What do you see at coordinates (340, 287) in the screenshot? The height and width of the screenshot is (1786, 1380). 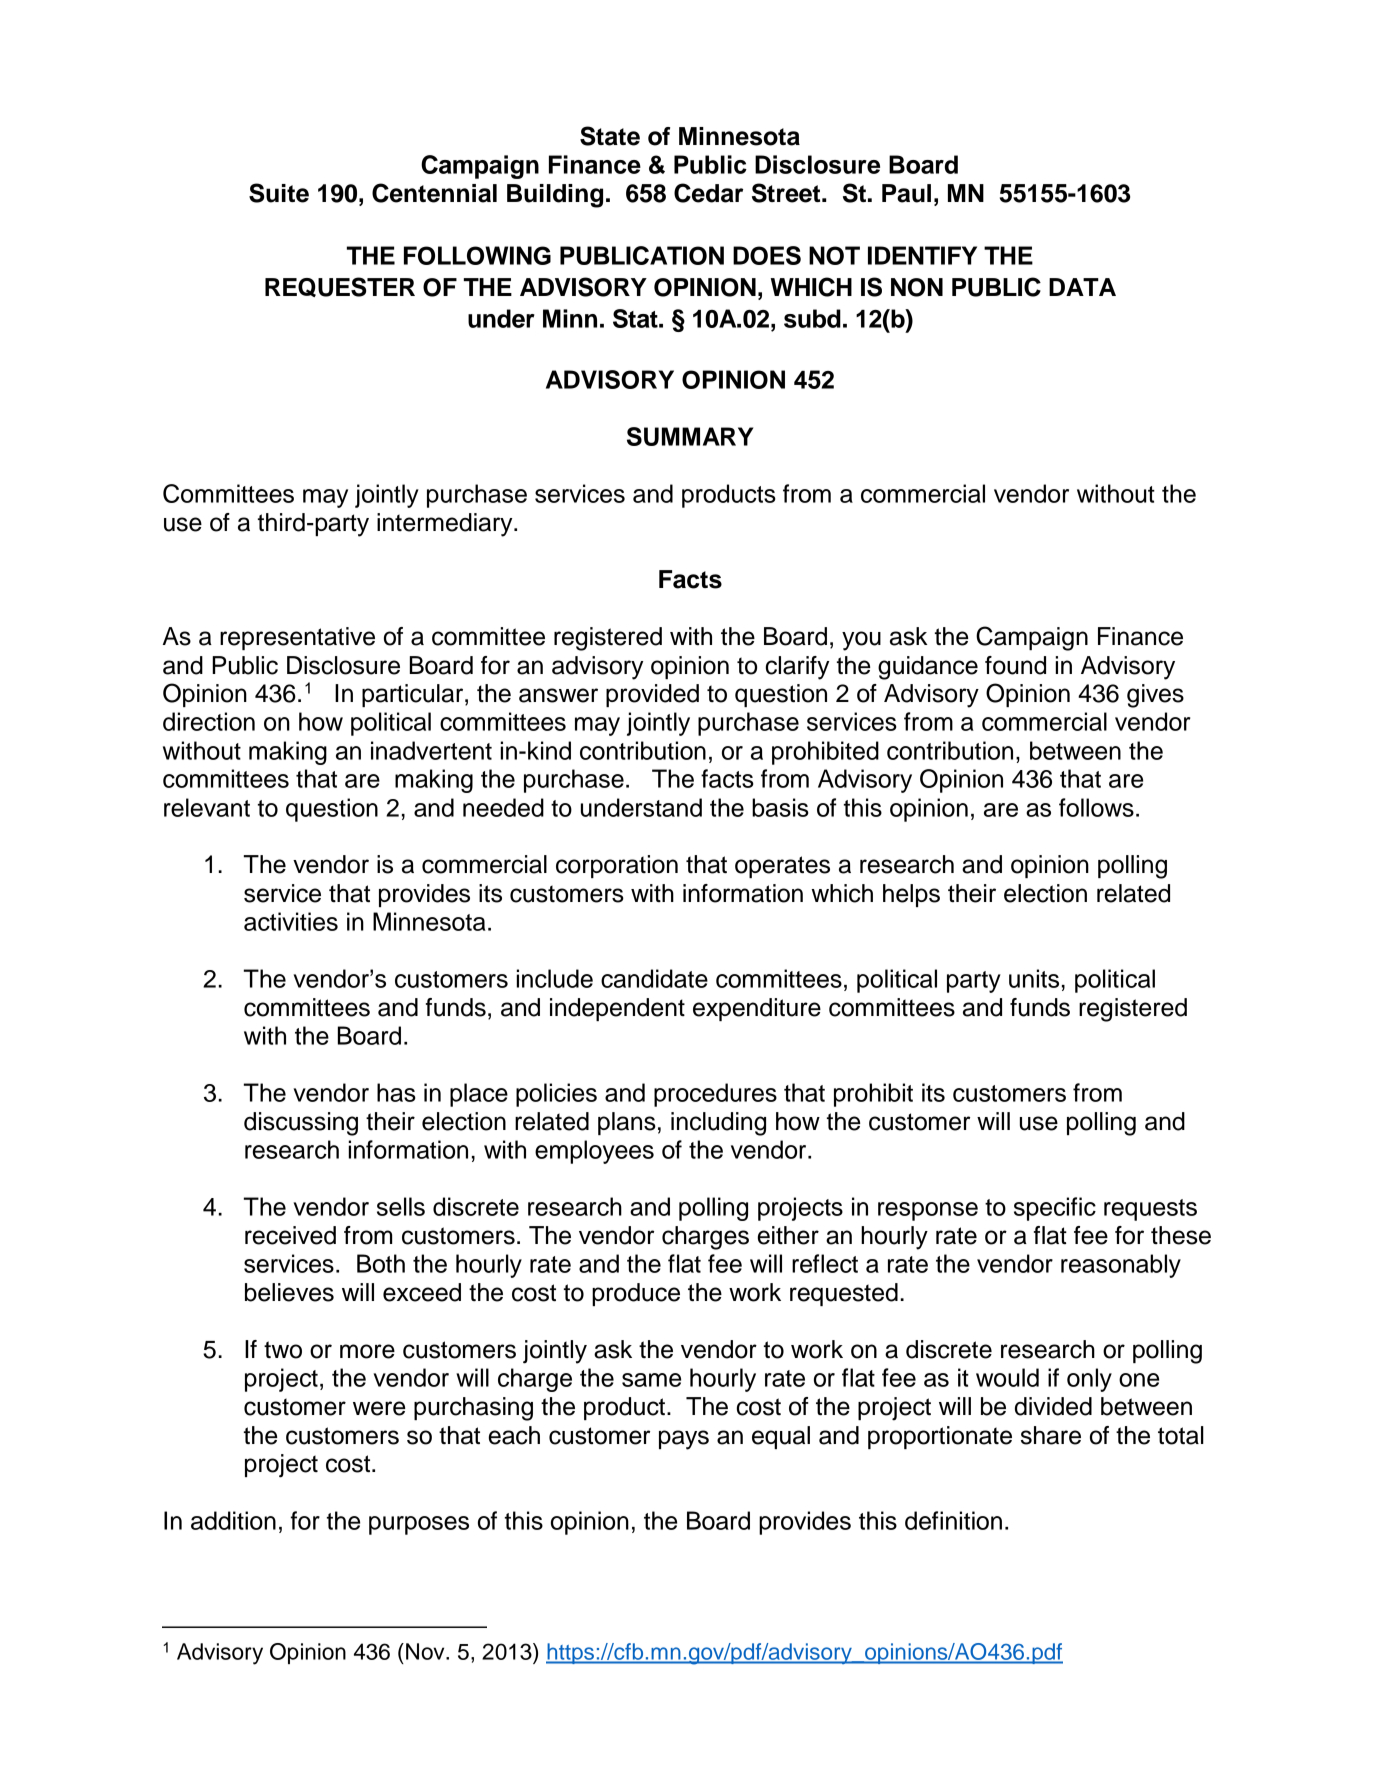 I see `REQUESTER` at bounding box center [340, 287].
